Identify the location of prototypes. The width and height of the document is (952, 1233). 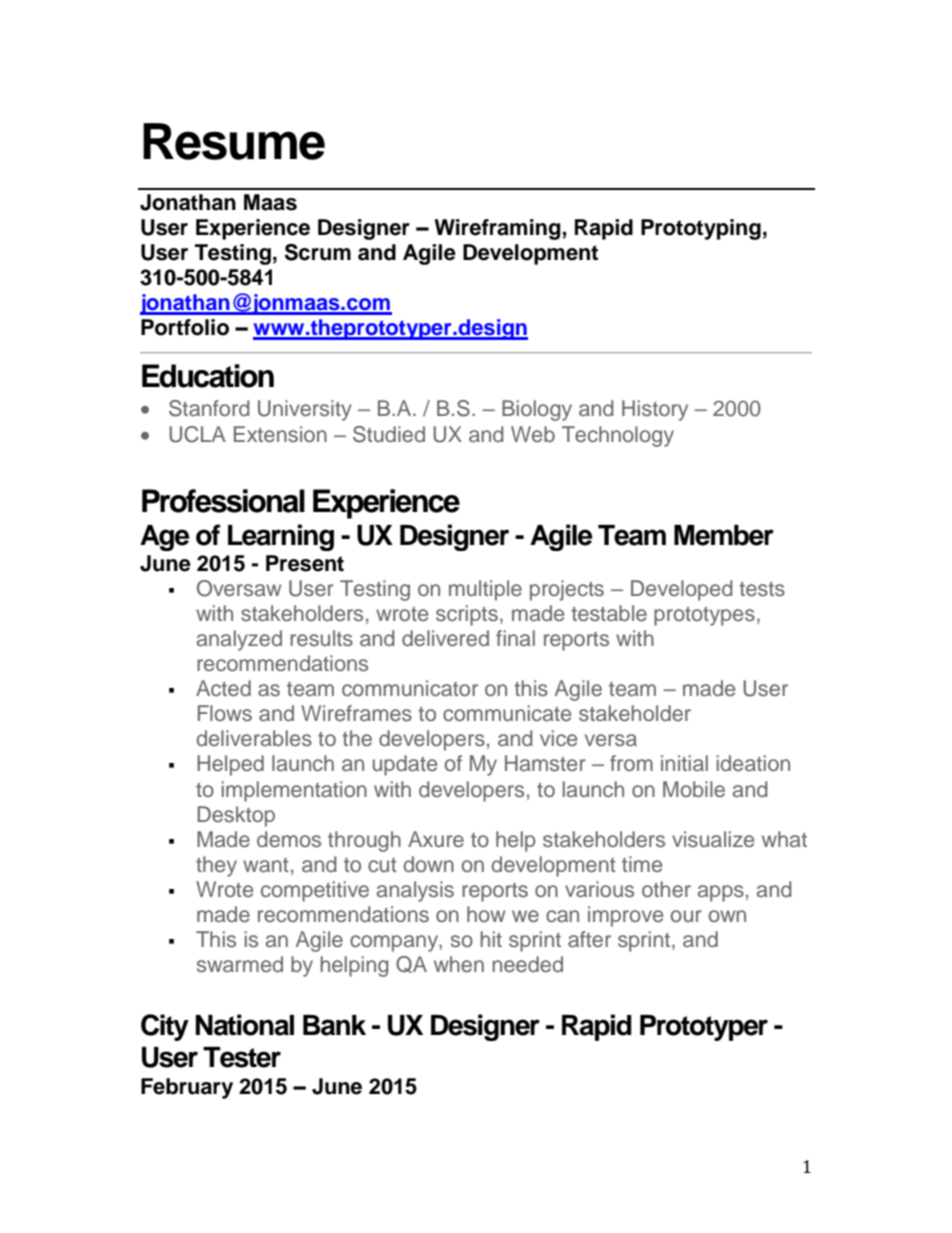
(704, 616).
